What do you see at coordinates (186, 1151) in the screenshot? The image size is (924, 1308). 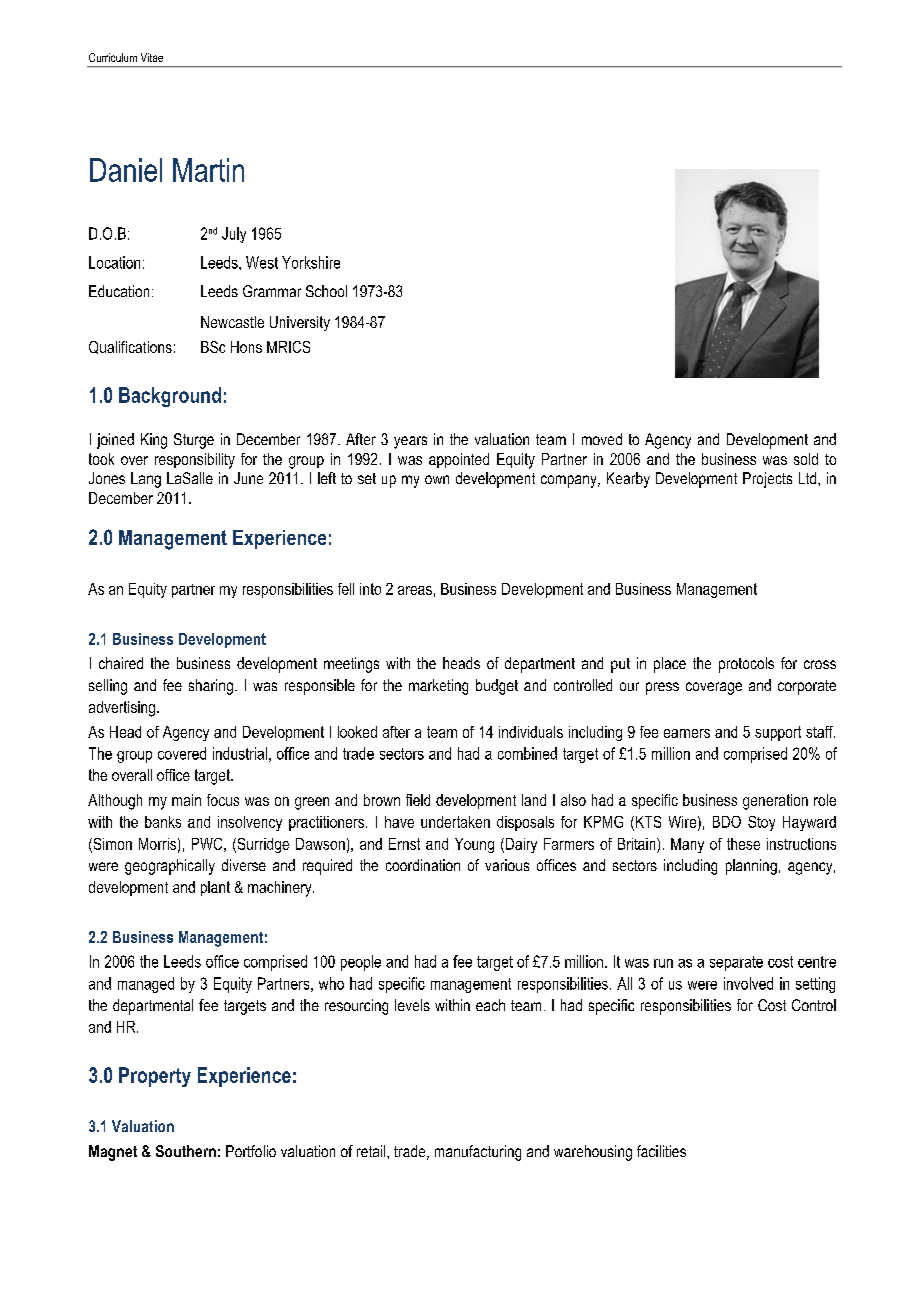 I see `Southern` at bounding box center [186, 1151].
